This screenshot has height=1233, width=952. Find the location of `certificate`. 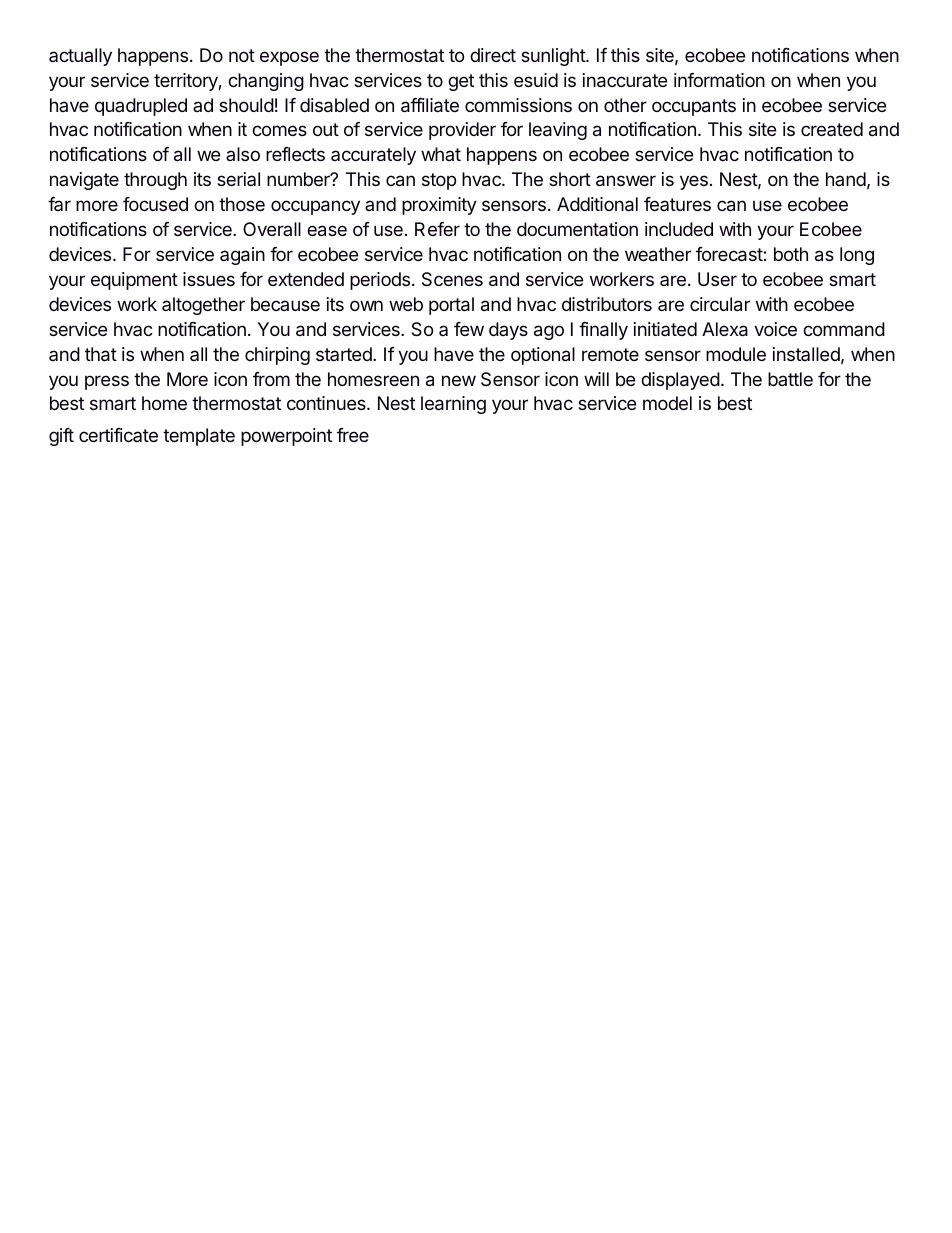

certificate is located at coordinates (118, 435).
